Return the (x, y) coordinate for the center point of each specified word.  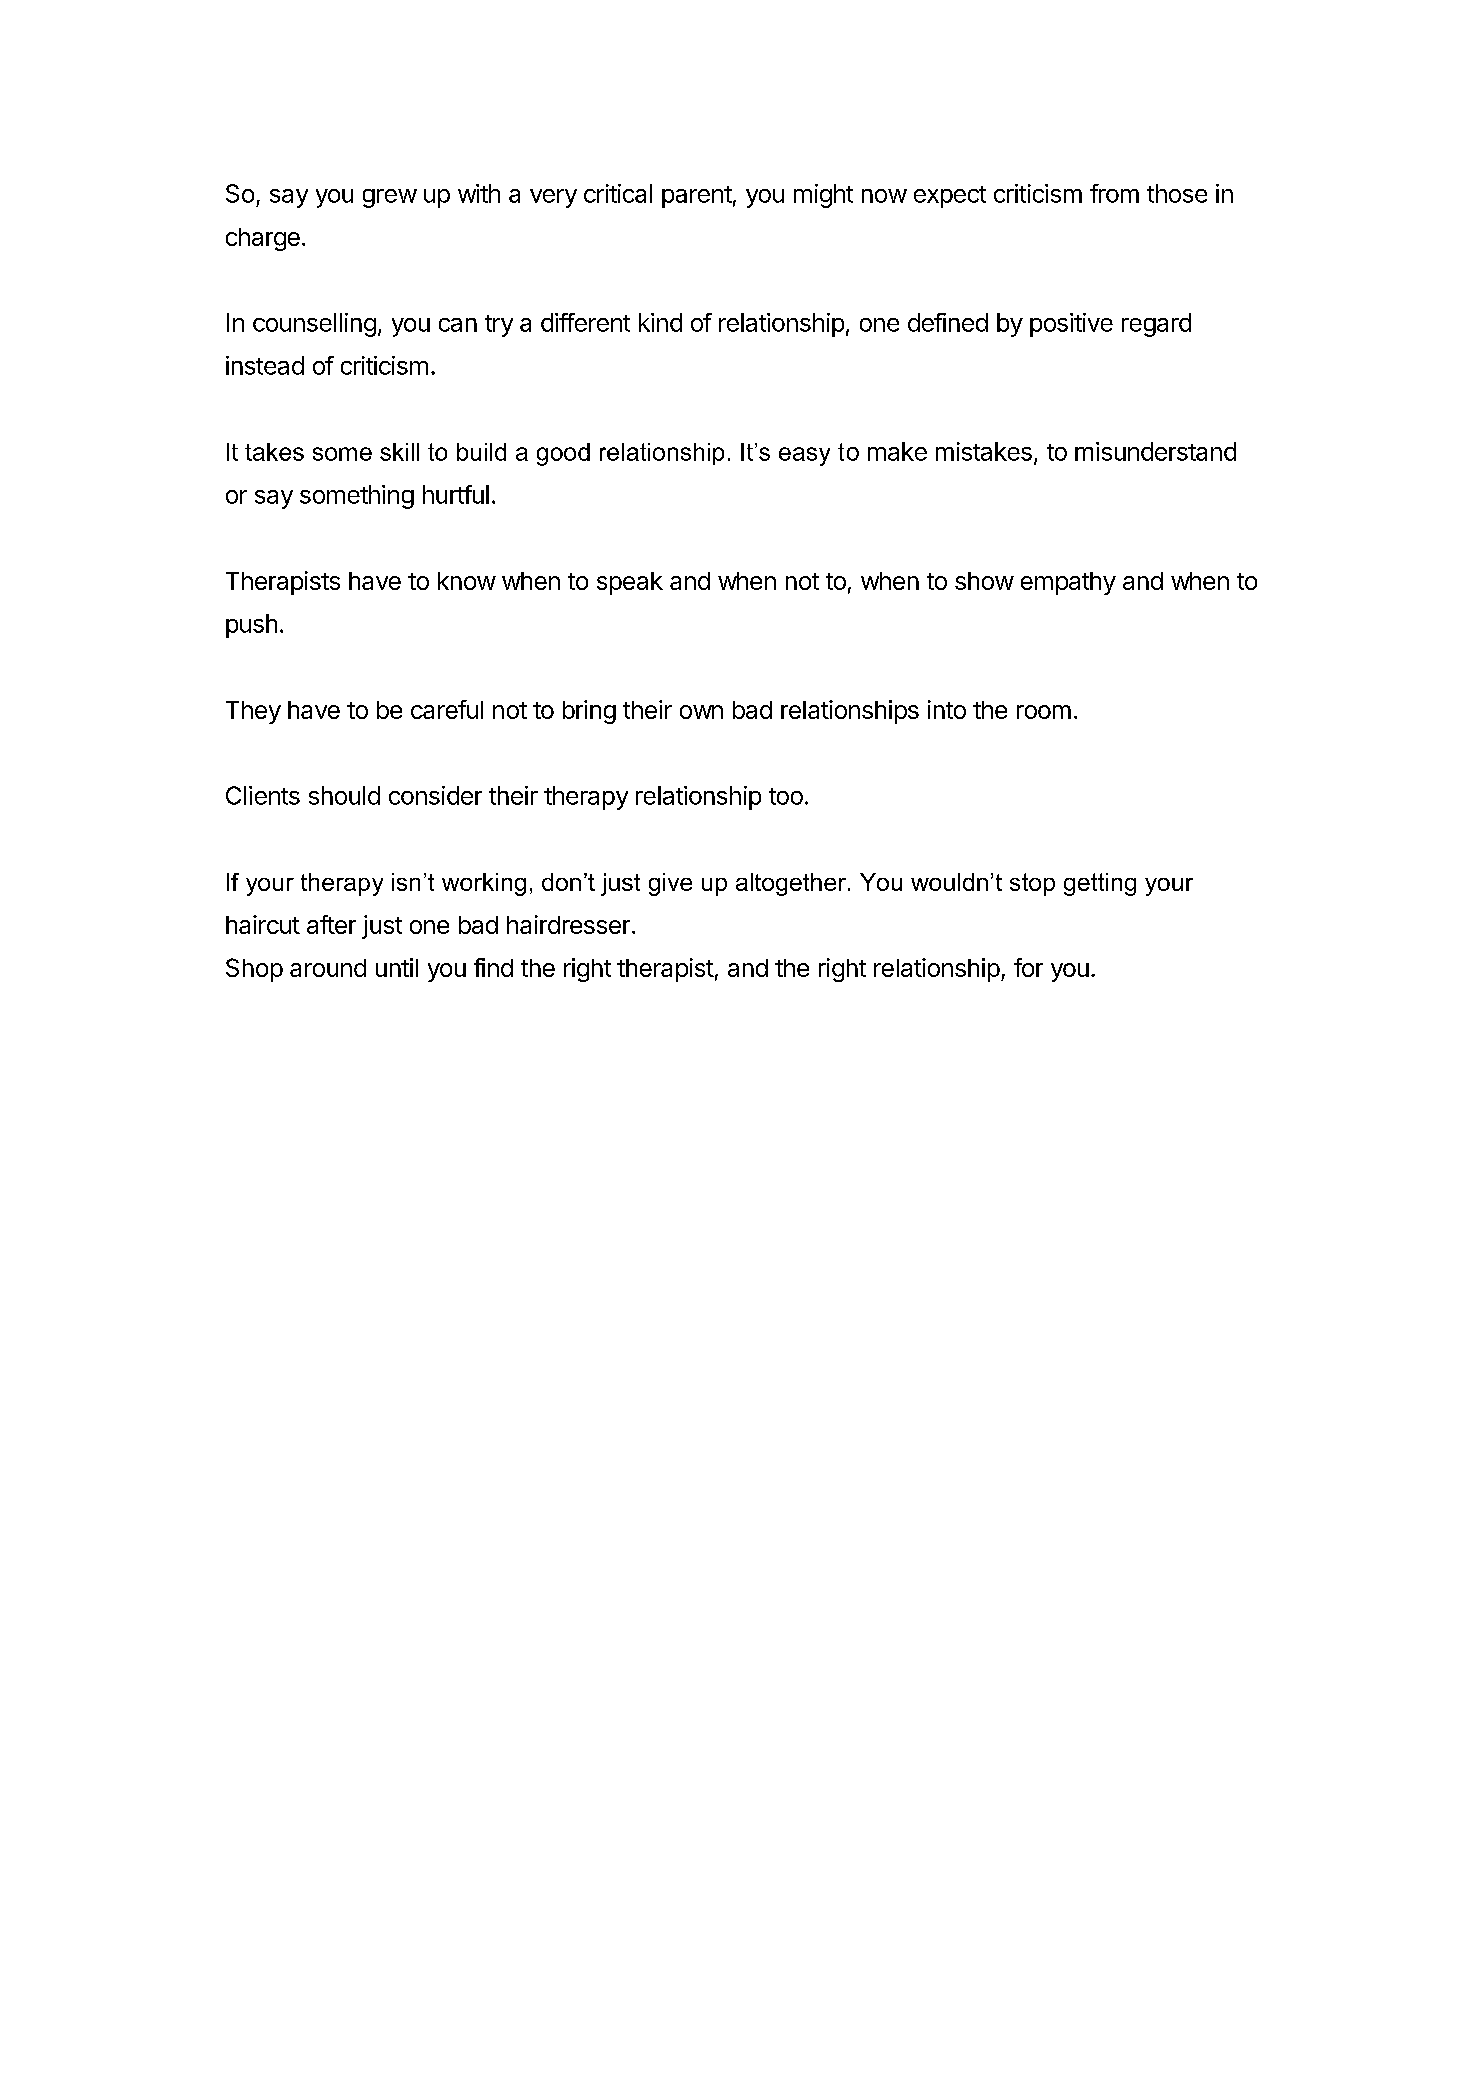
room (1044, 712)
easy (804, 456)
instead (265, 365)
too (786, 796)
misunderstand (1155, 451)
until (397, 967)
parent (697, 197)
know (467, 581)
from (1114, 193)
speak (630, 583)
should (344, 795)
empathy (1068, 583)
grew (390, 198)
